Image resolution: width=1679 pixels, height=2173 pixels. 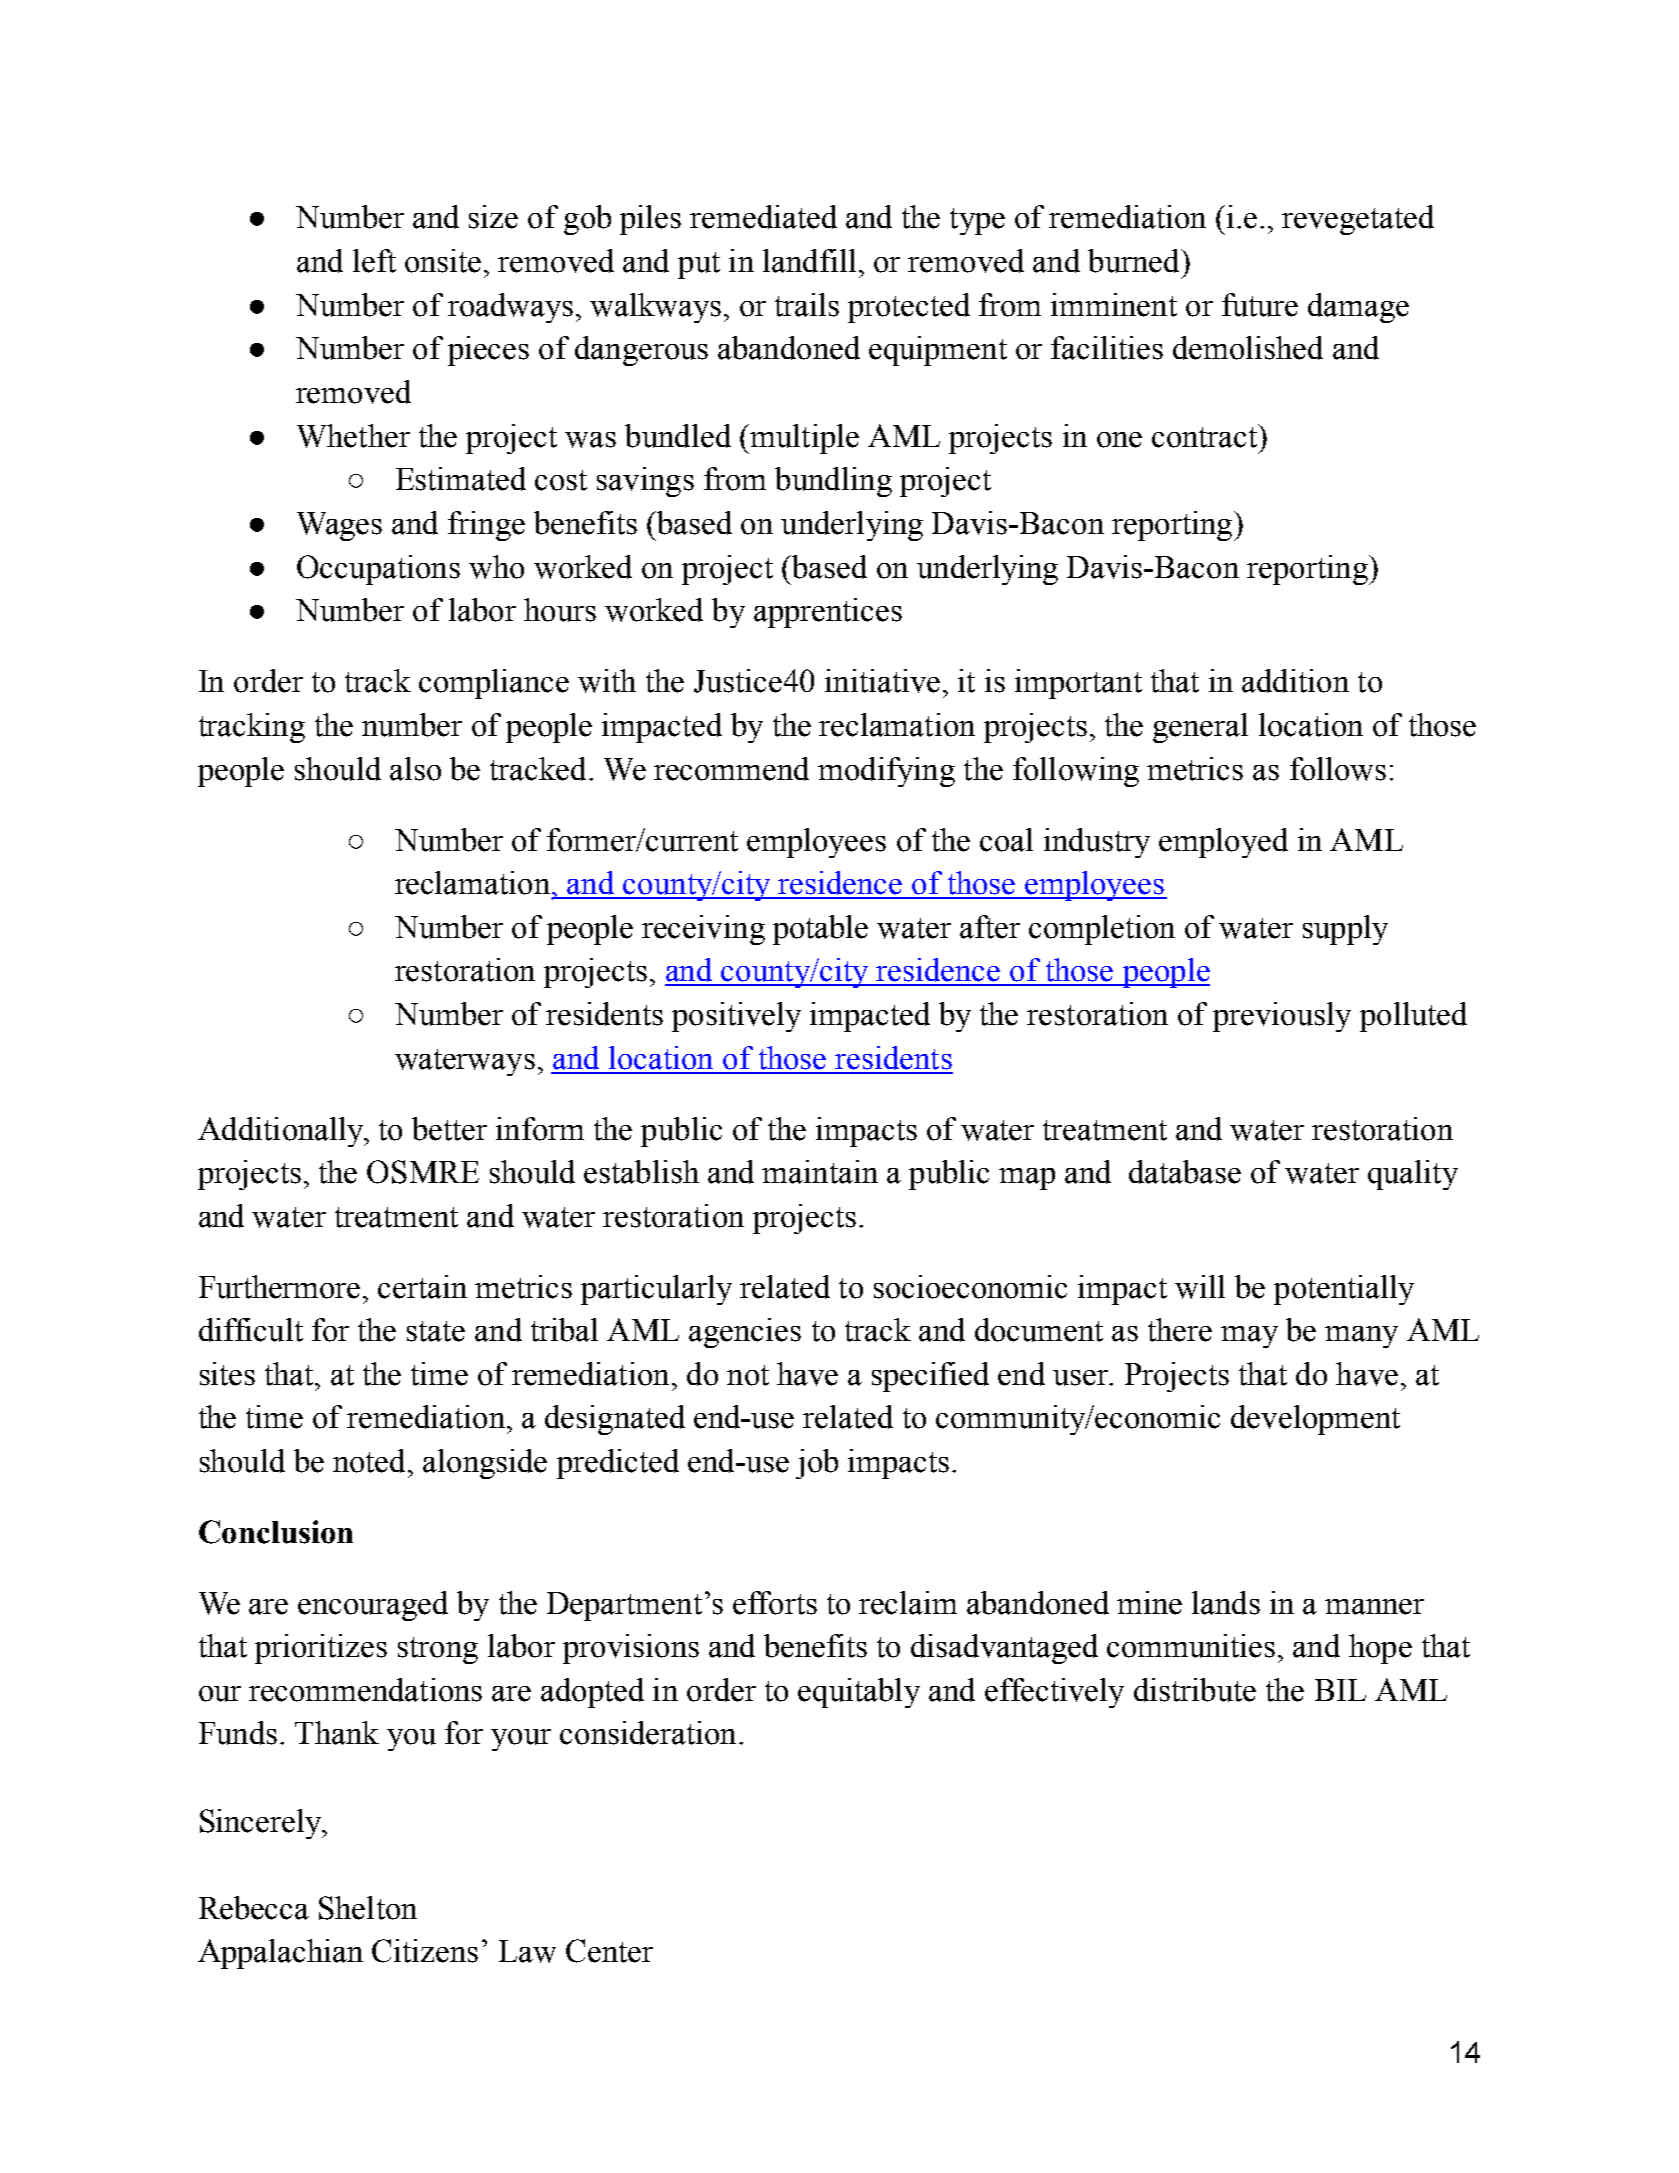 I want to click on maintain, so click(x=820, y=1172).
